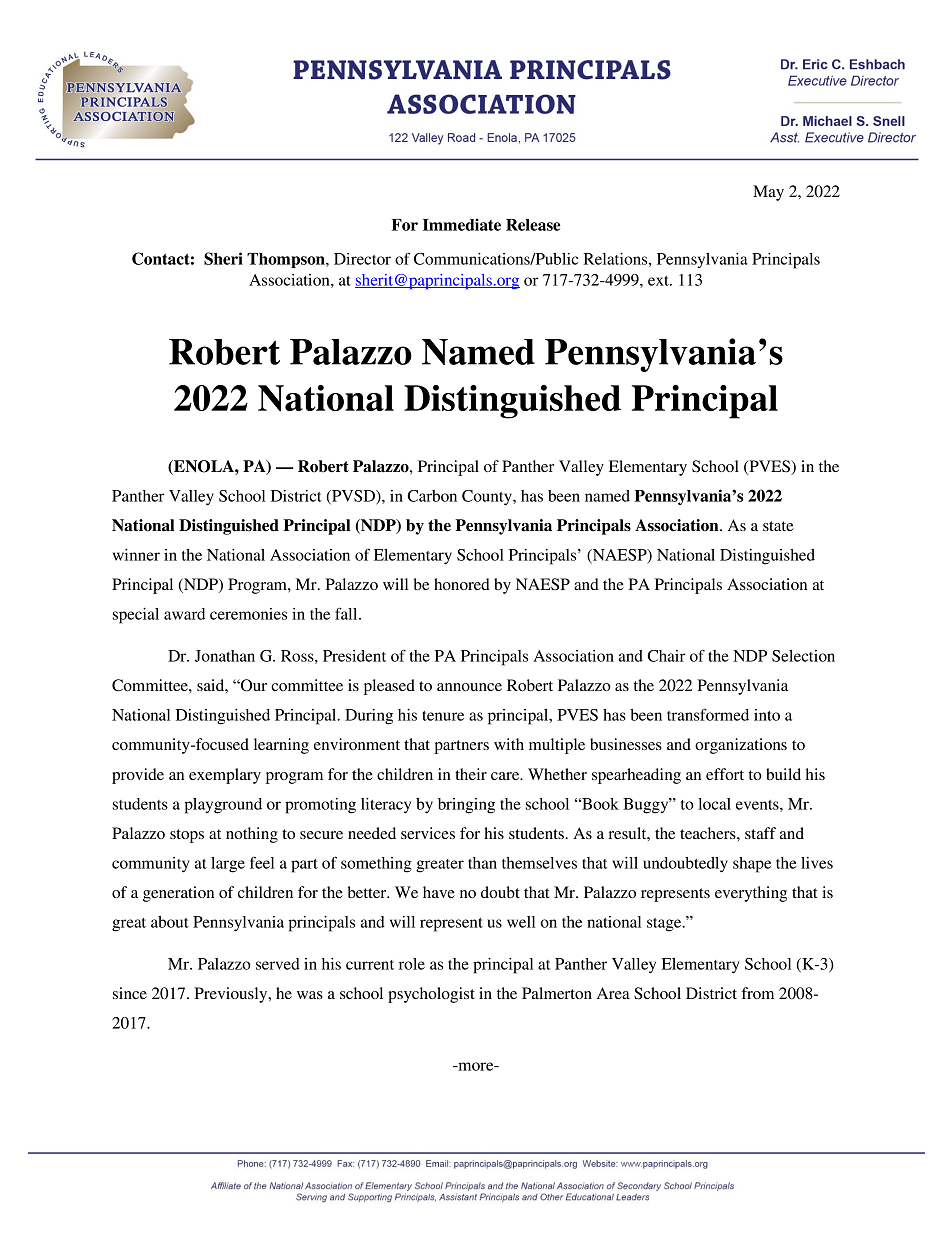 This screenshot has height=1233, width=952. What do you see at coordinates (768, 193) in the screenshot?
I see `May` at bounding box center [768, 193].
